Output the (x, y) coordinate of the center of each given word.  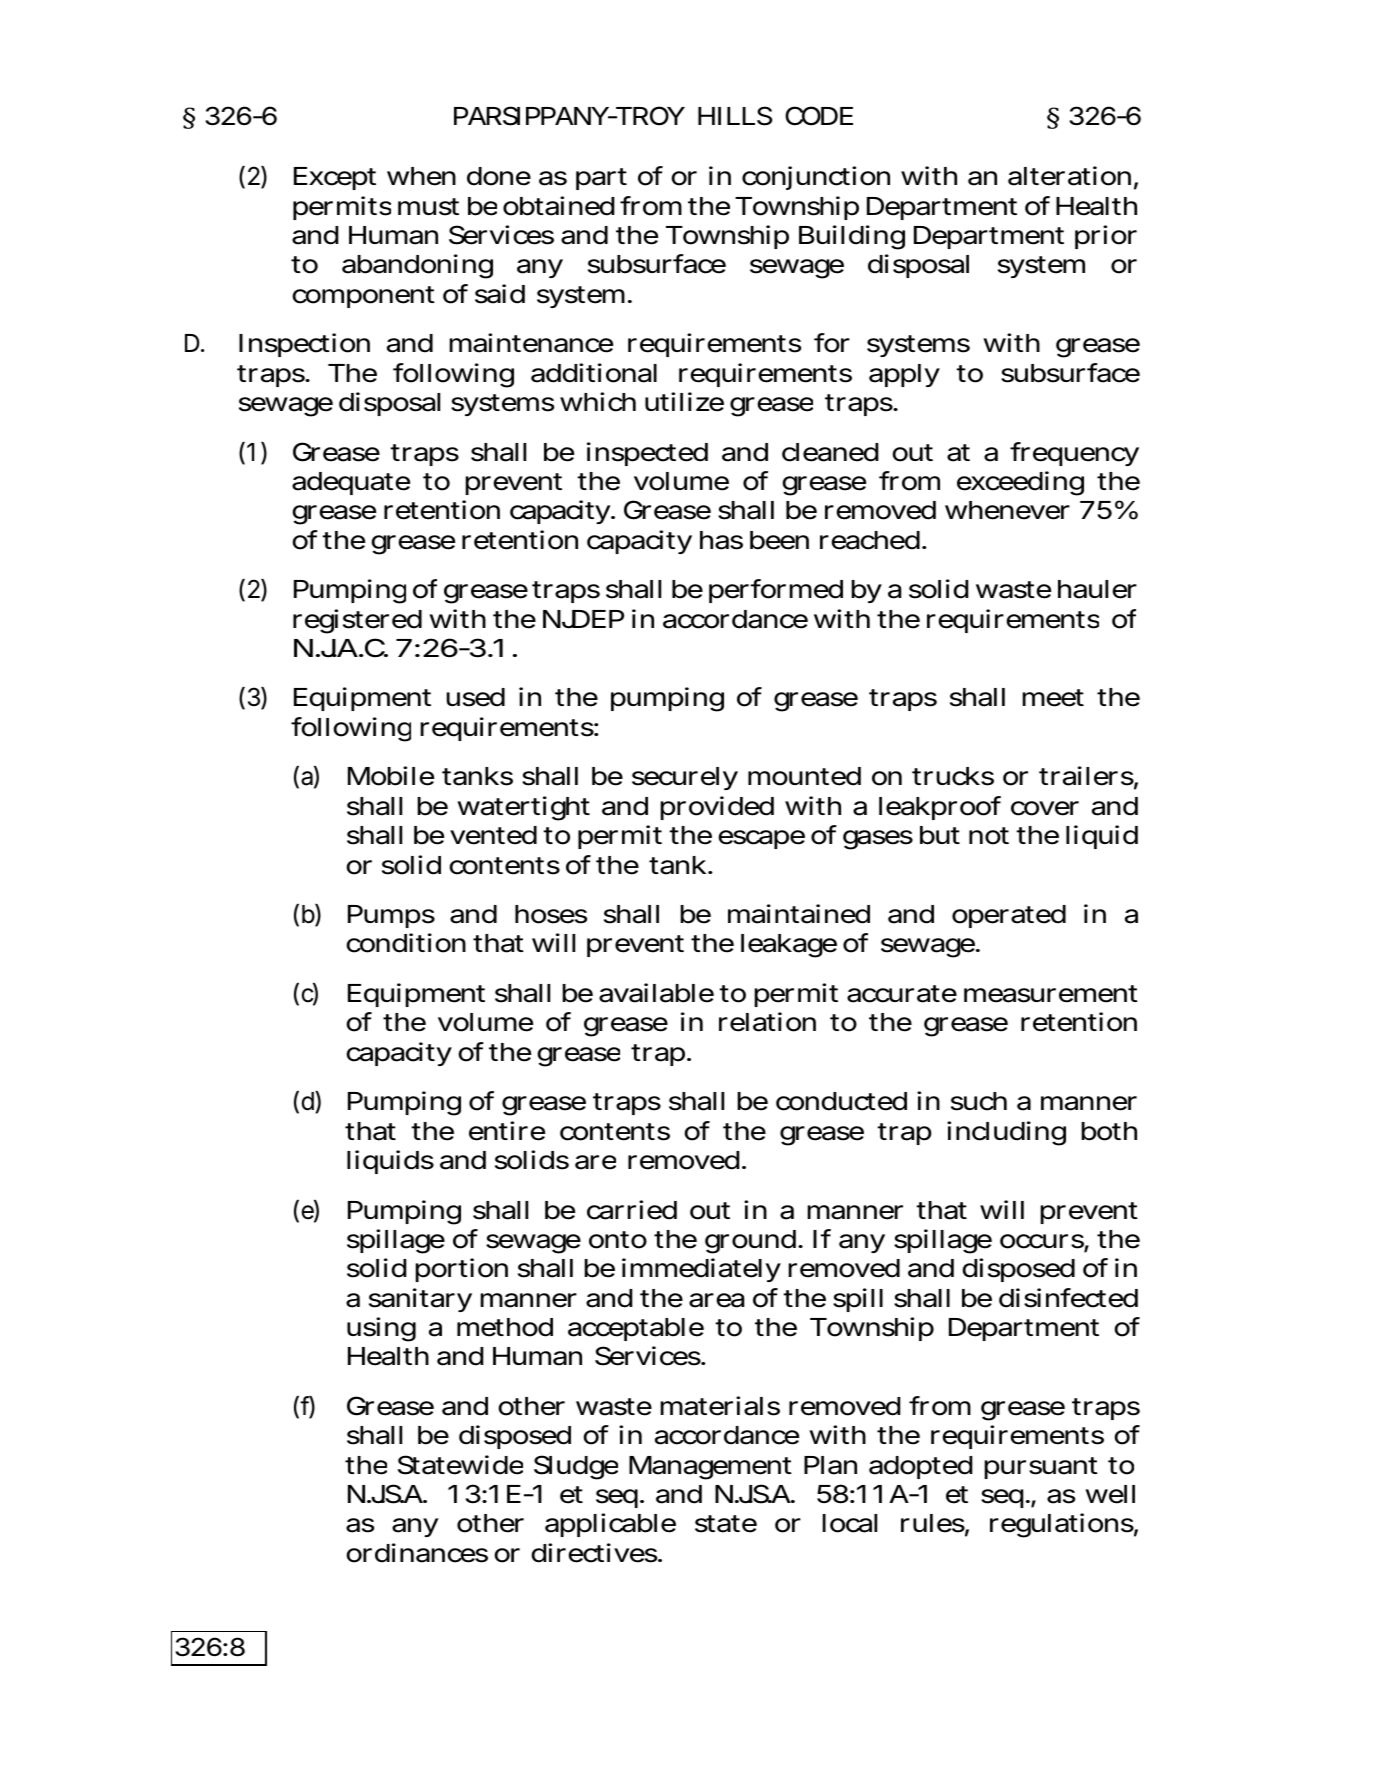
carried (632, 1210)
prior (1106, 237)
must (428, 207)
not (989, 836)
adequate (351, 483)
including (1006, 1133)
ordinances (417, 1553)
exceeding (1020, 483)
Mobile (391, 776)
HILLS (735, 116)
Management (710, 1468)
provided (717, 808)
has (721, 540)
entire (507, 1131)
